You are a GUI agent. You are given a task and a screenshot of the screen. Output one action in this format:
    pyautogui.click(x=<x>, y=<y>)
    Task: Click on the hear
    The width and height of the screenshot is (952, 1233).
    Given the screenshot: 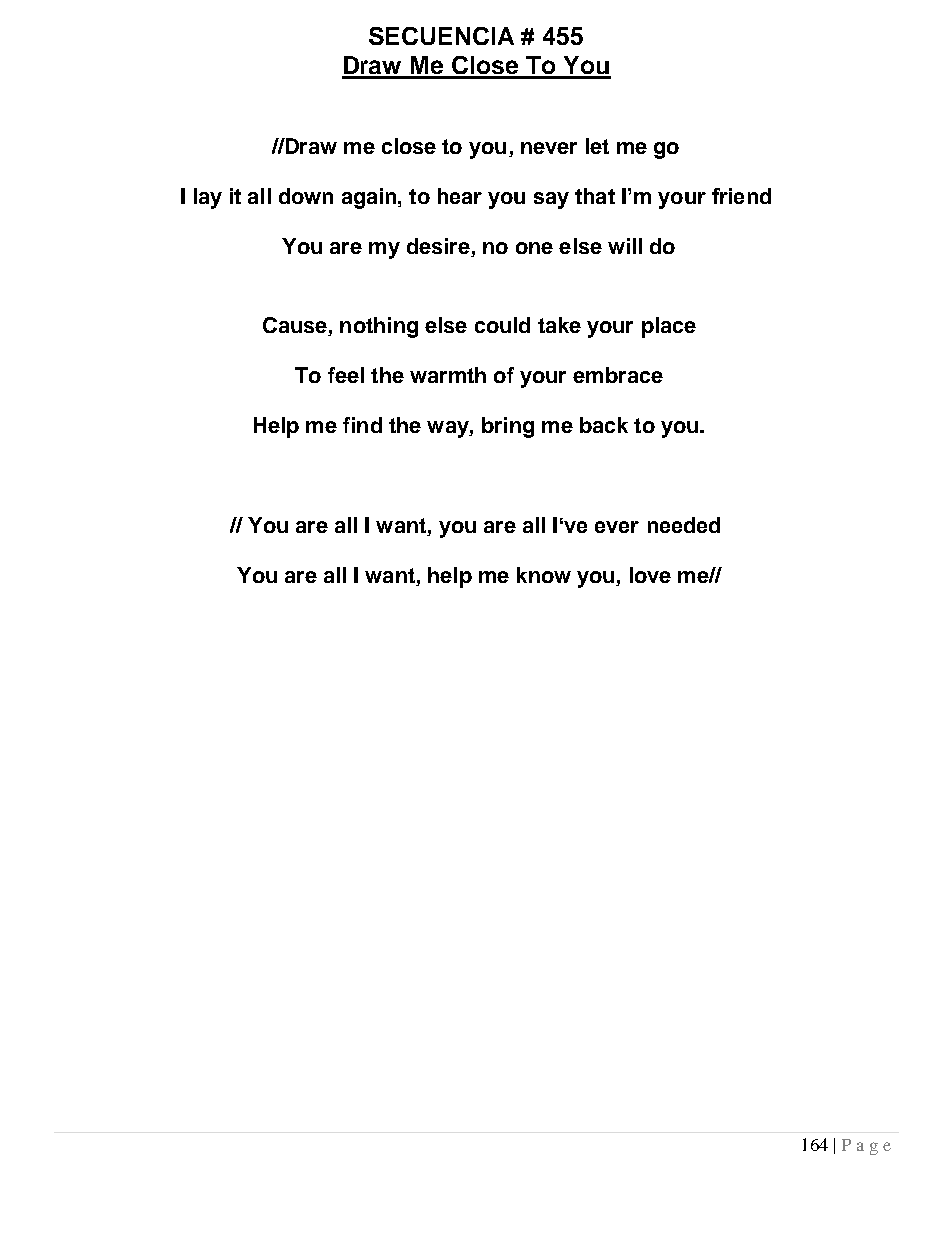 What is the action you would take?
    pyautogui.click(x=460, y=196)
